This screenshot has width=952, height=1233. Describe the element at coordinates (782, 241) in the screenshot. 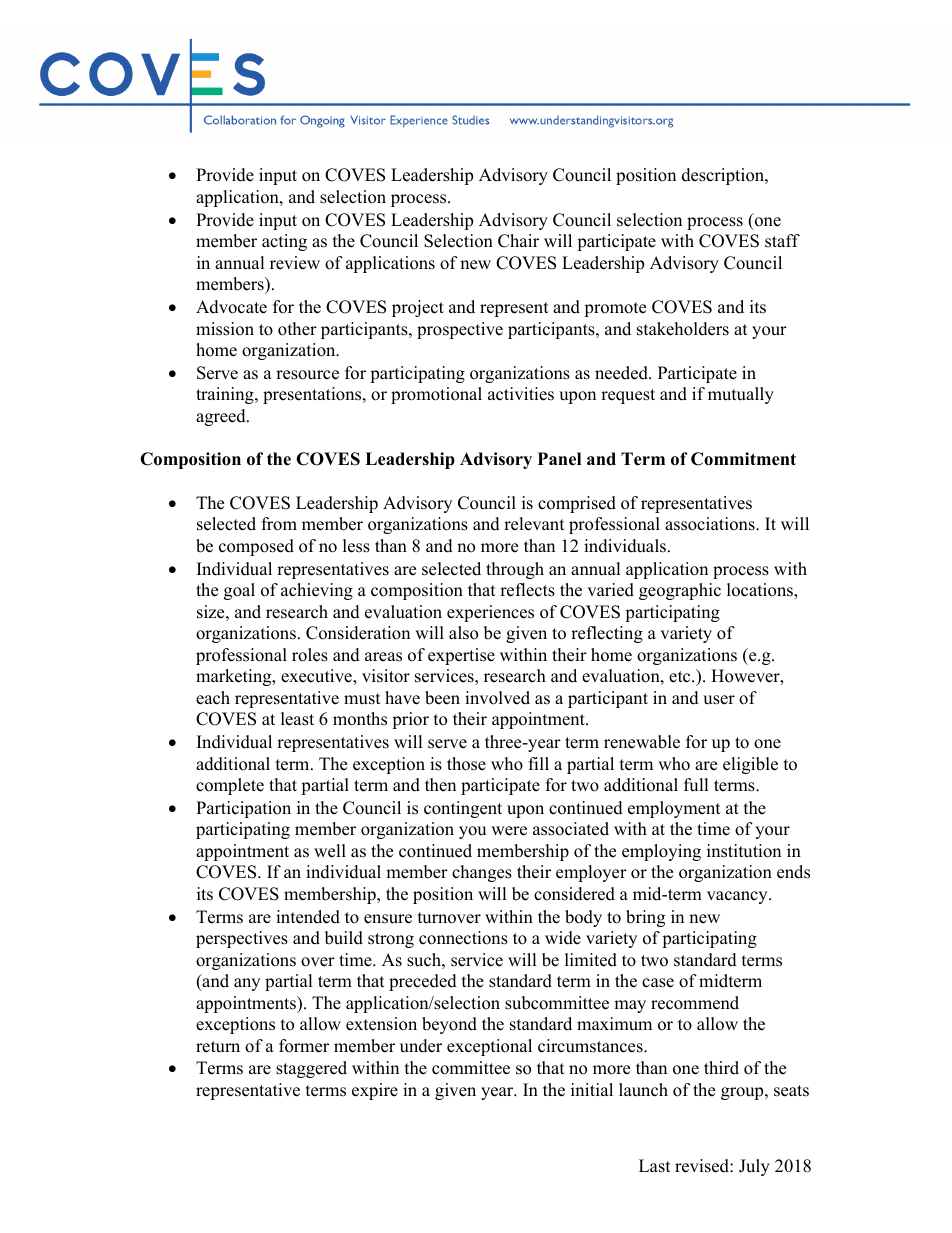

I see `staff` at that location.
